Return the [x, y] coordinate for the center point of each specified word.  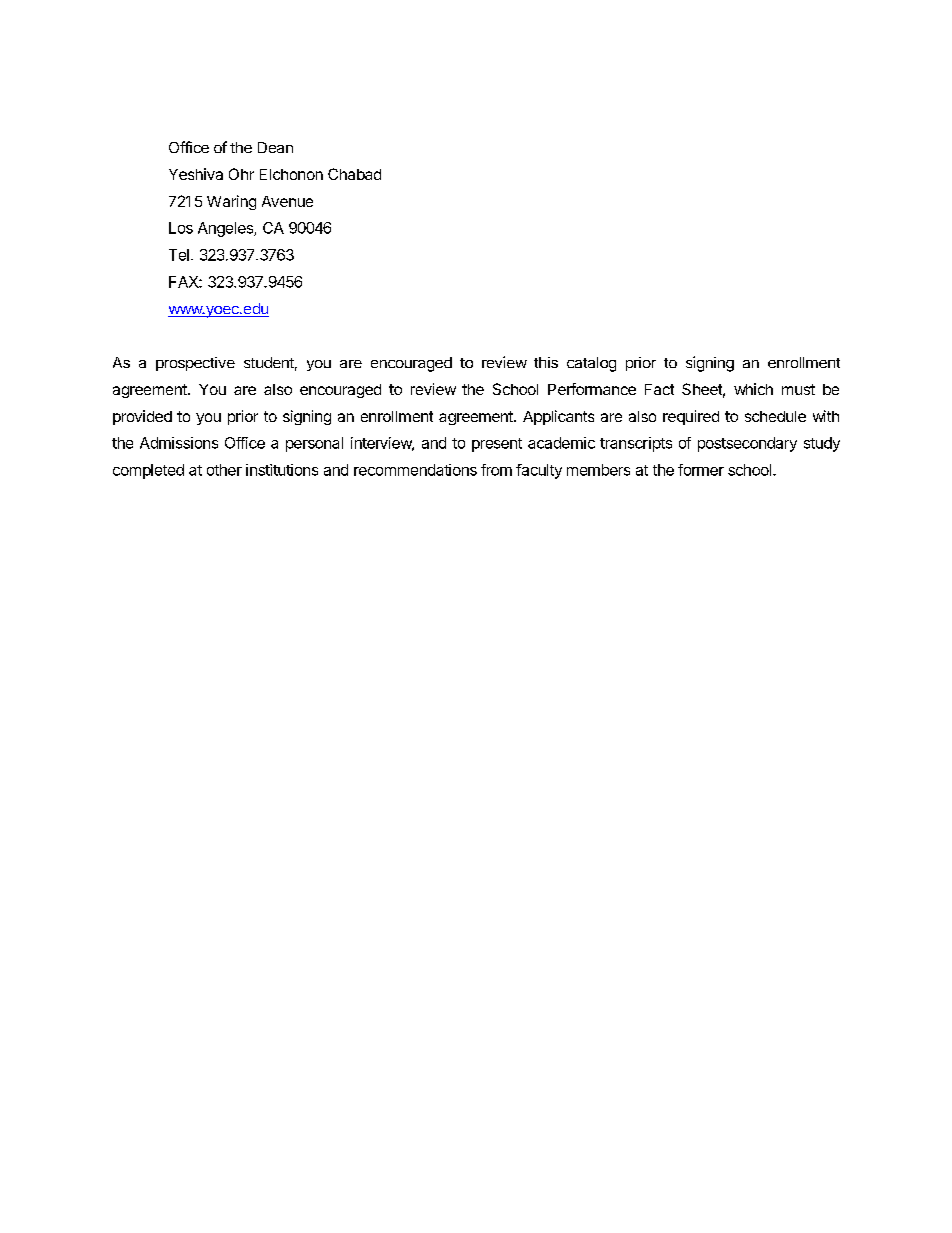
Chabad [354, 174]
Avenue [287, 201]
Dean [275, 147]
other [224, 470]
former [701, 470]
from [496, 470]
